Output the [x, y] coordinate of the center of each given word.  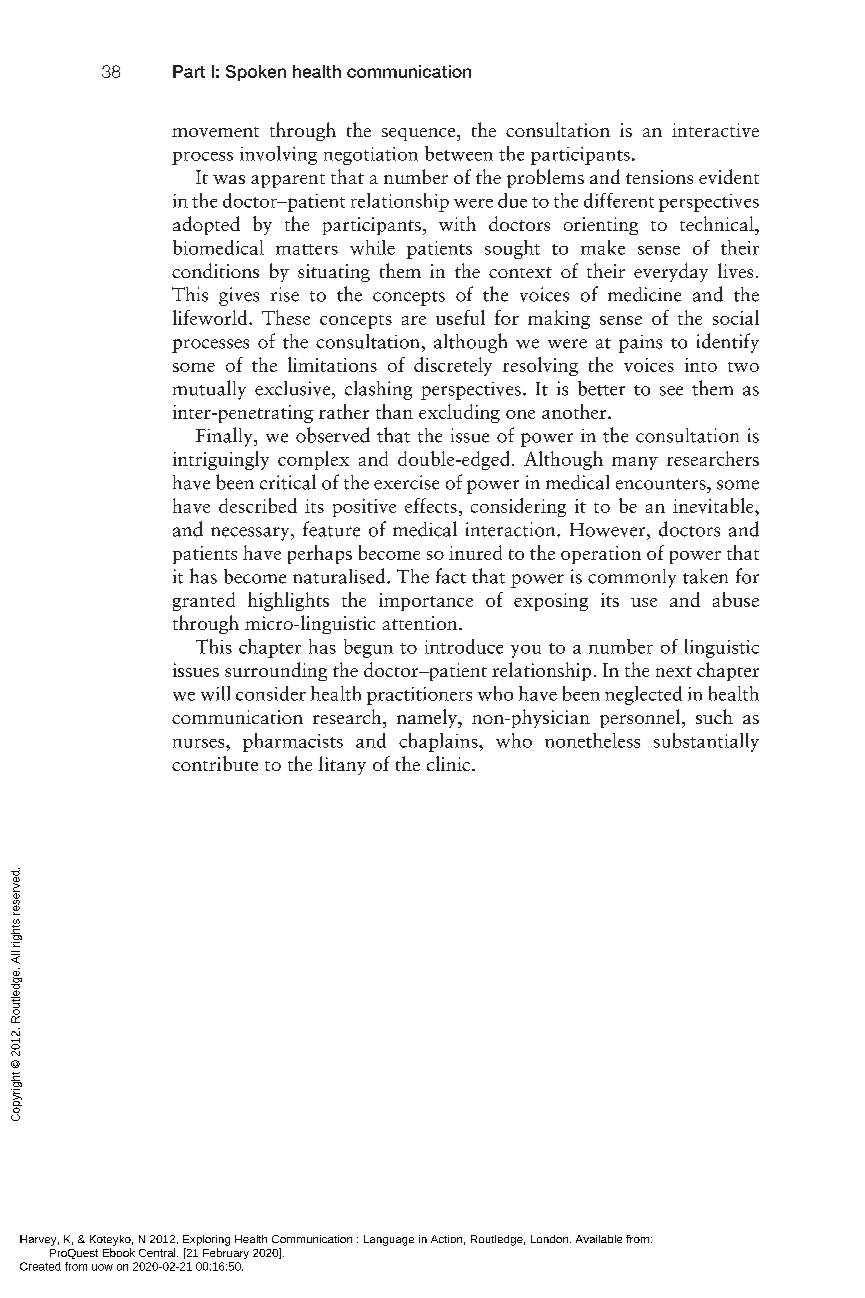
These [286, 317]
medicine [644, 294]
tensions [659, 177]
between [459, 153]
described [258, 505]
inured [475, 552]
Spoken [256, 73]
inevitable [714, 505]
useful [460, 317]
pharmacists [293, 742]
